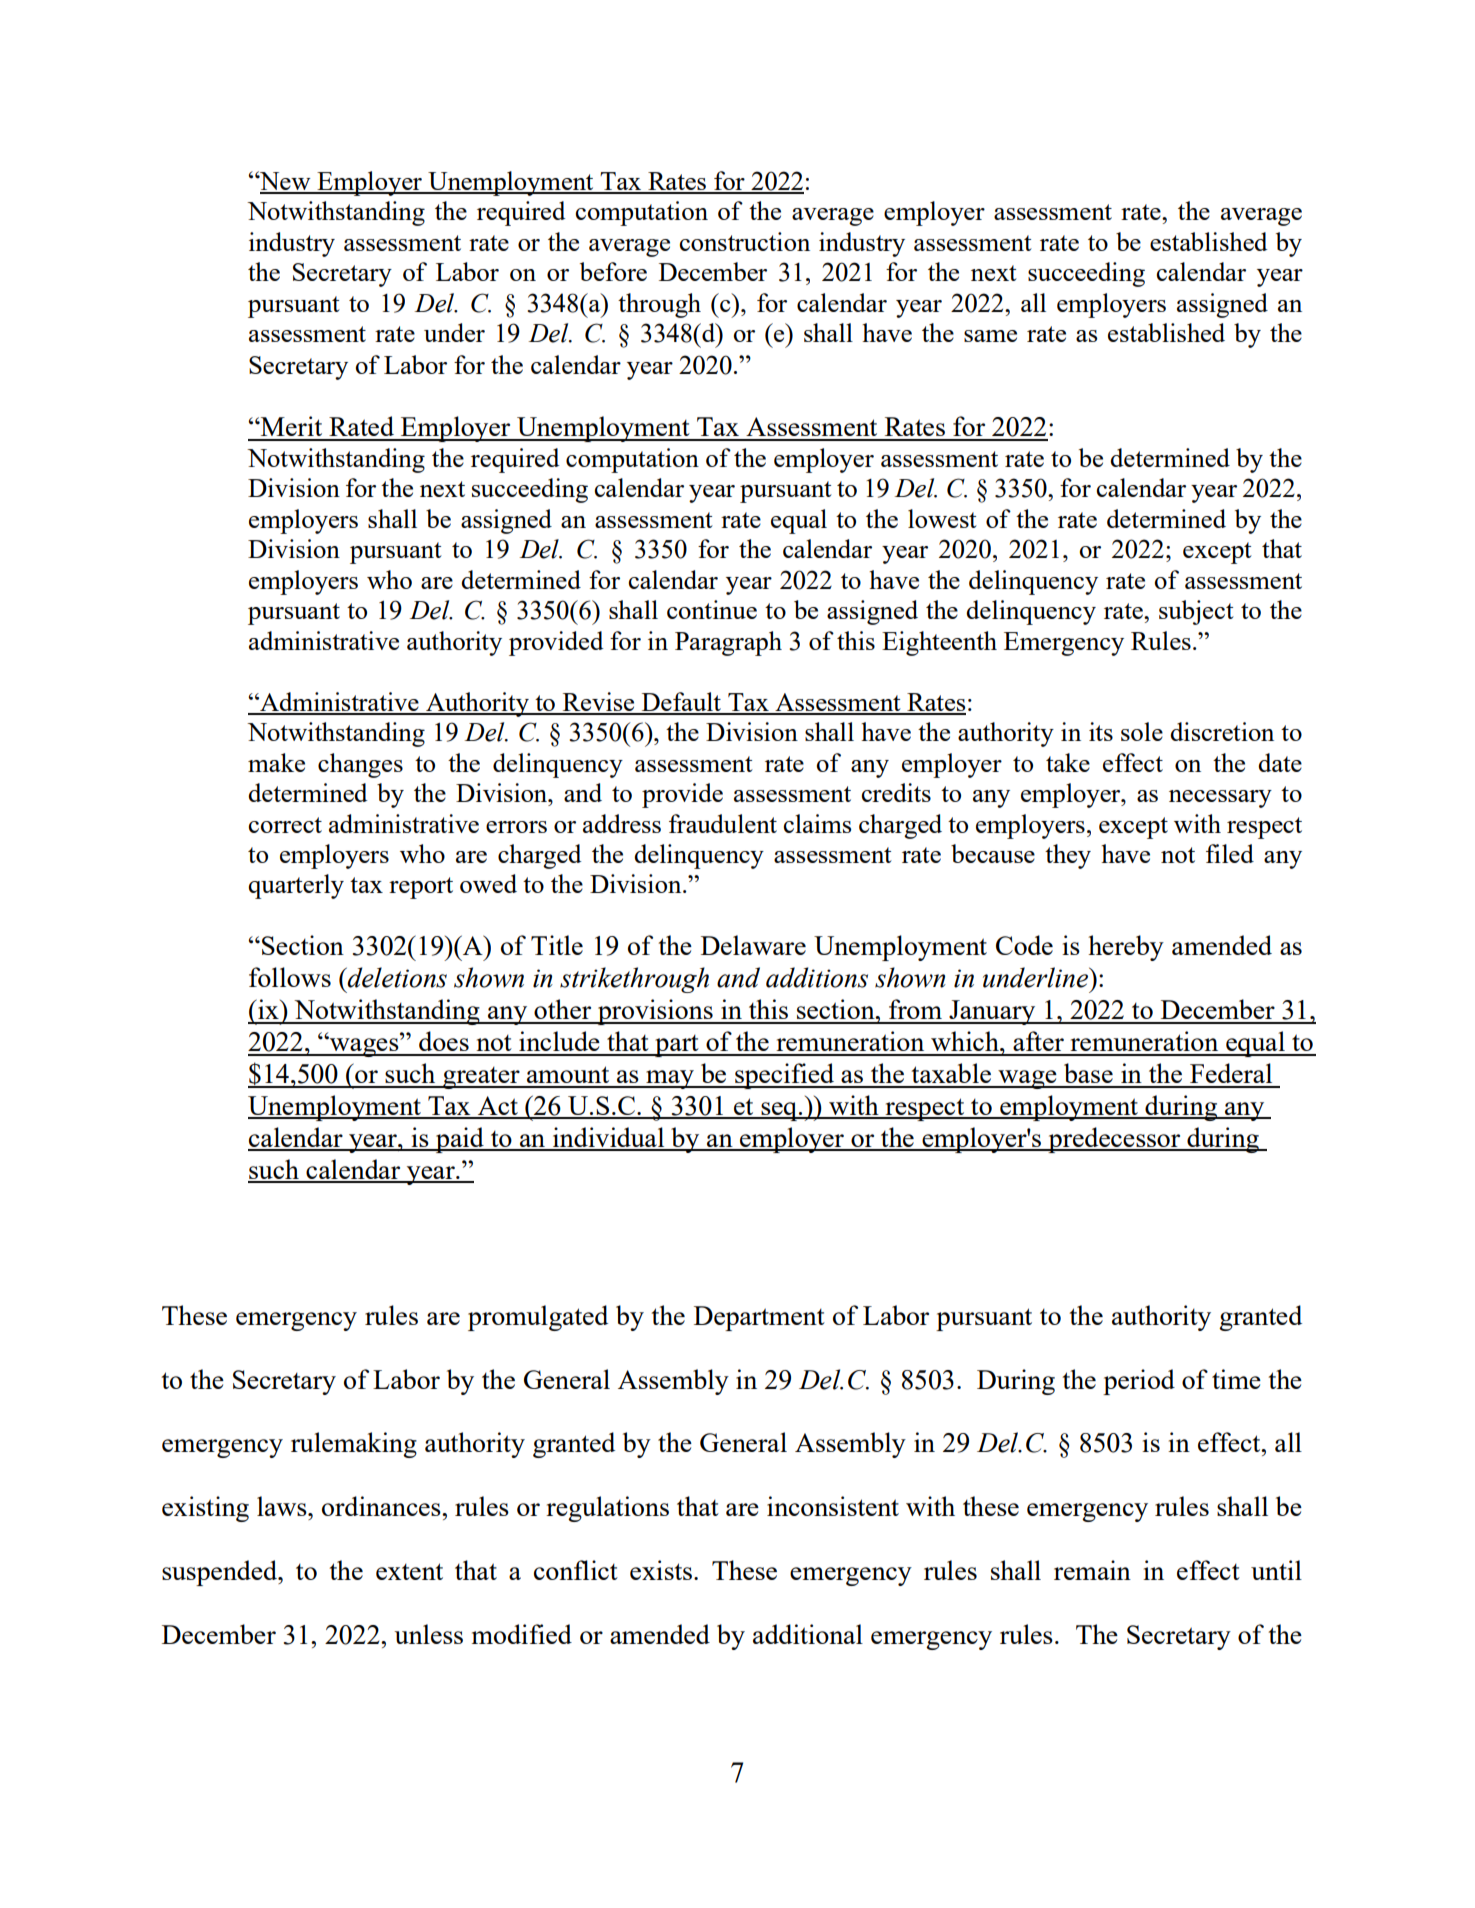  Describe the element at coordinates (712, 609) in the screenshot. I see `continue` at that location.
